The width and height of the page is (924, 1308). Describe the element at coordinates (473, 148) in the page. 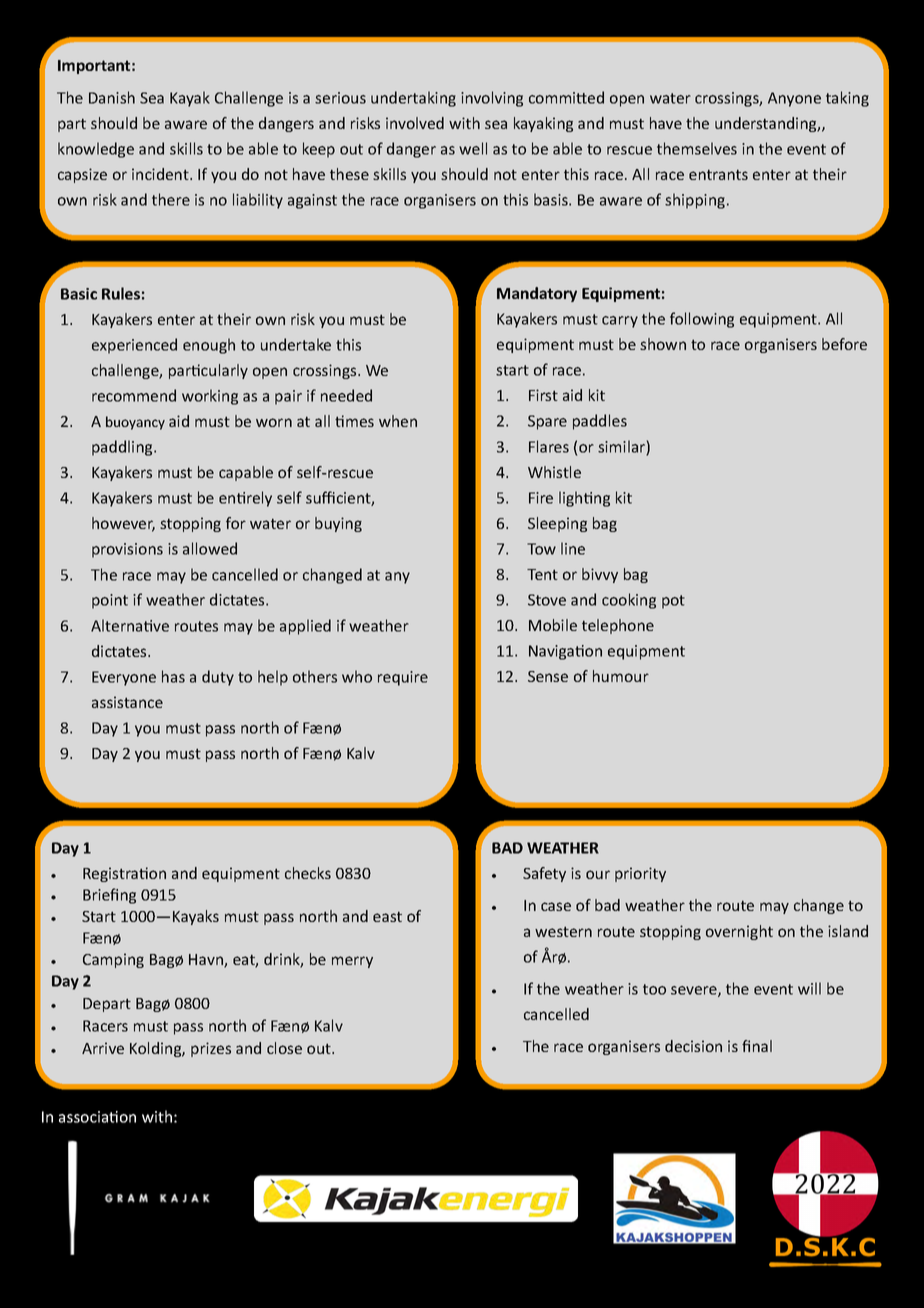

I see `well` at that location.
